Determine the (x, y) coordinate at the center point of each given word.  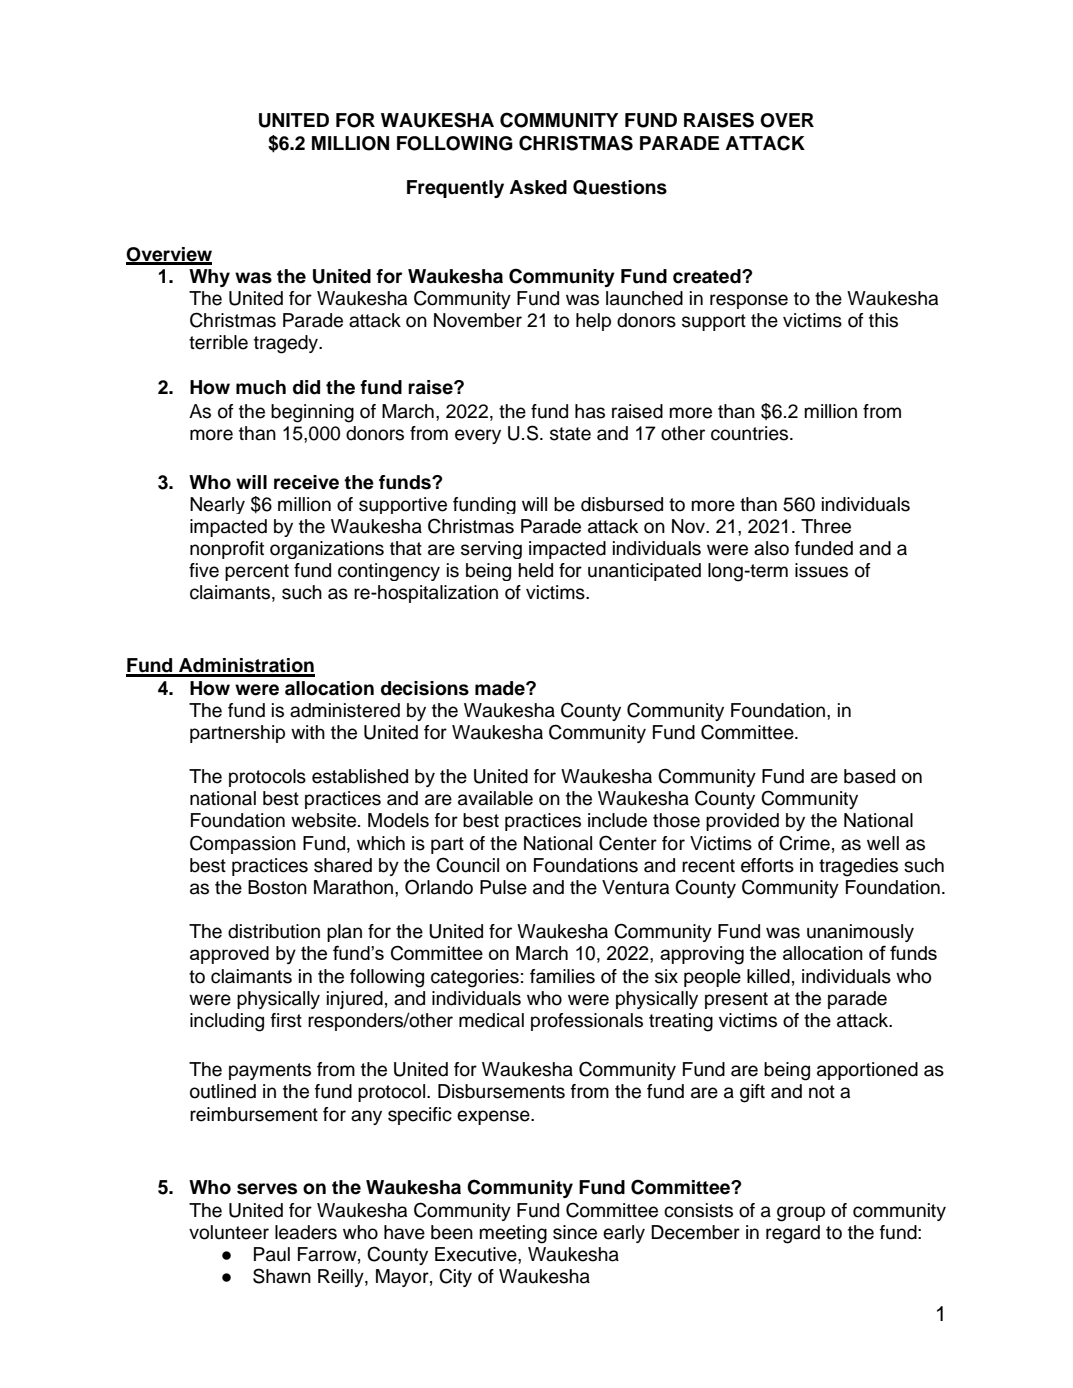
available (495, 798)
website (325, 820)
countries (751, 433)
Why (209, 278)
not (822, 1092)
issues (821, 570)
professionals (587, 1022)
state (570, 434)
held (535, 570)
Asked (538, 187)
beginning (312, 413)
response (749, 301)
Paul (272, 1254)
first (286, 1020)
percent (257, 572)
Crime (804, 843)
